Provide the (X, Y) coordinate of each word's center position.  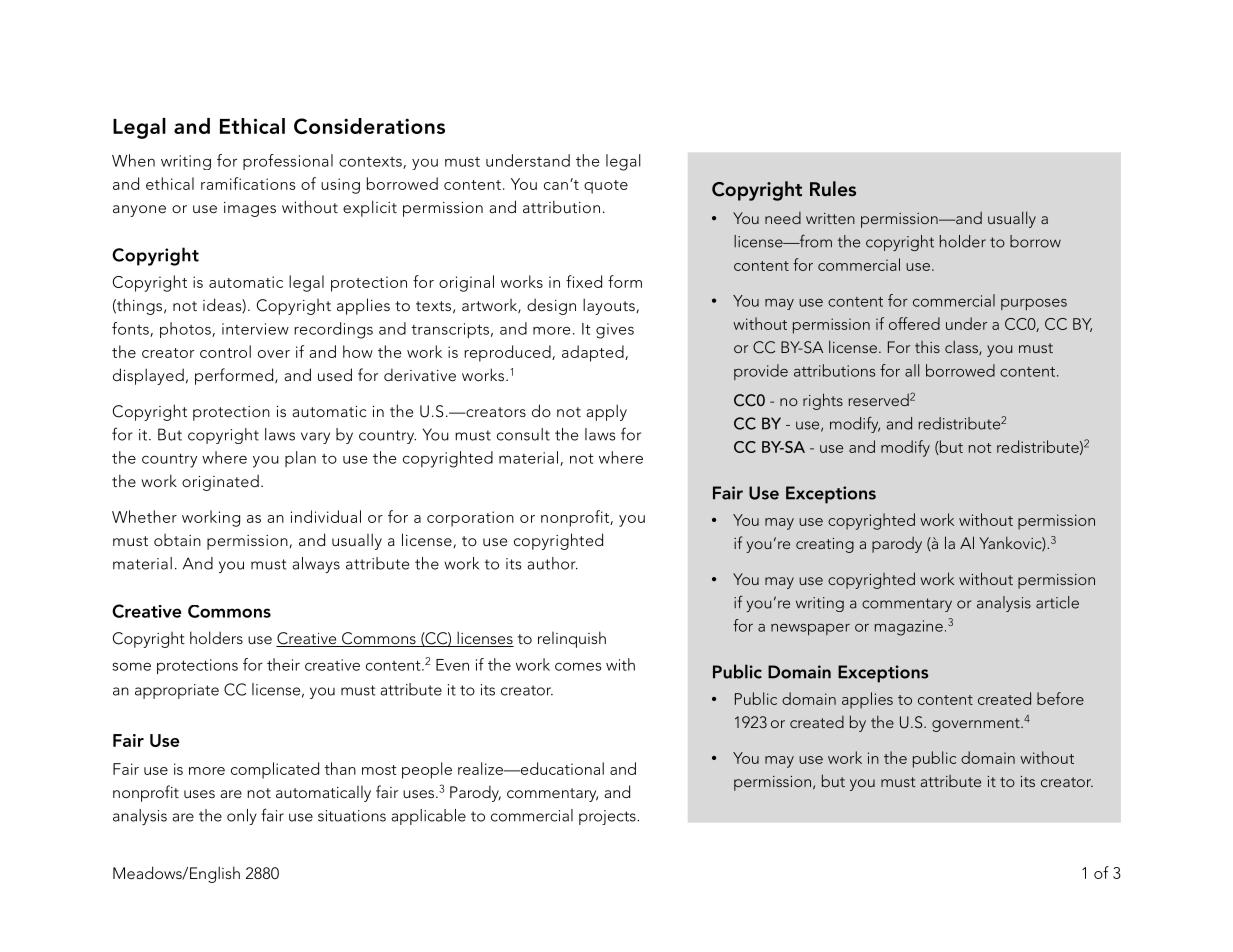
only (242, 817)
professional (288, 162)
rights (823, 401)
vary (315, 438)
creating (825, 545)
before (1060, 698)
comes (578, 666)
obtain (177, 539)
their (283, 664)
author (552, 563)
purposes (1034, 304)
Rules (833, 188)
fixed (584, 281)
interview (255, 329)
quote (606, 187)
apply (606, 412)
